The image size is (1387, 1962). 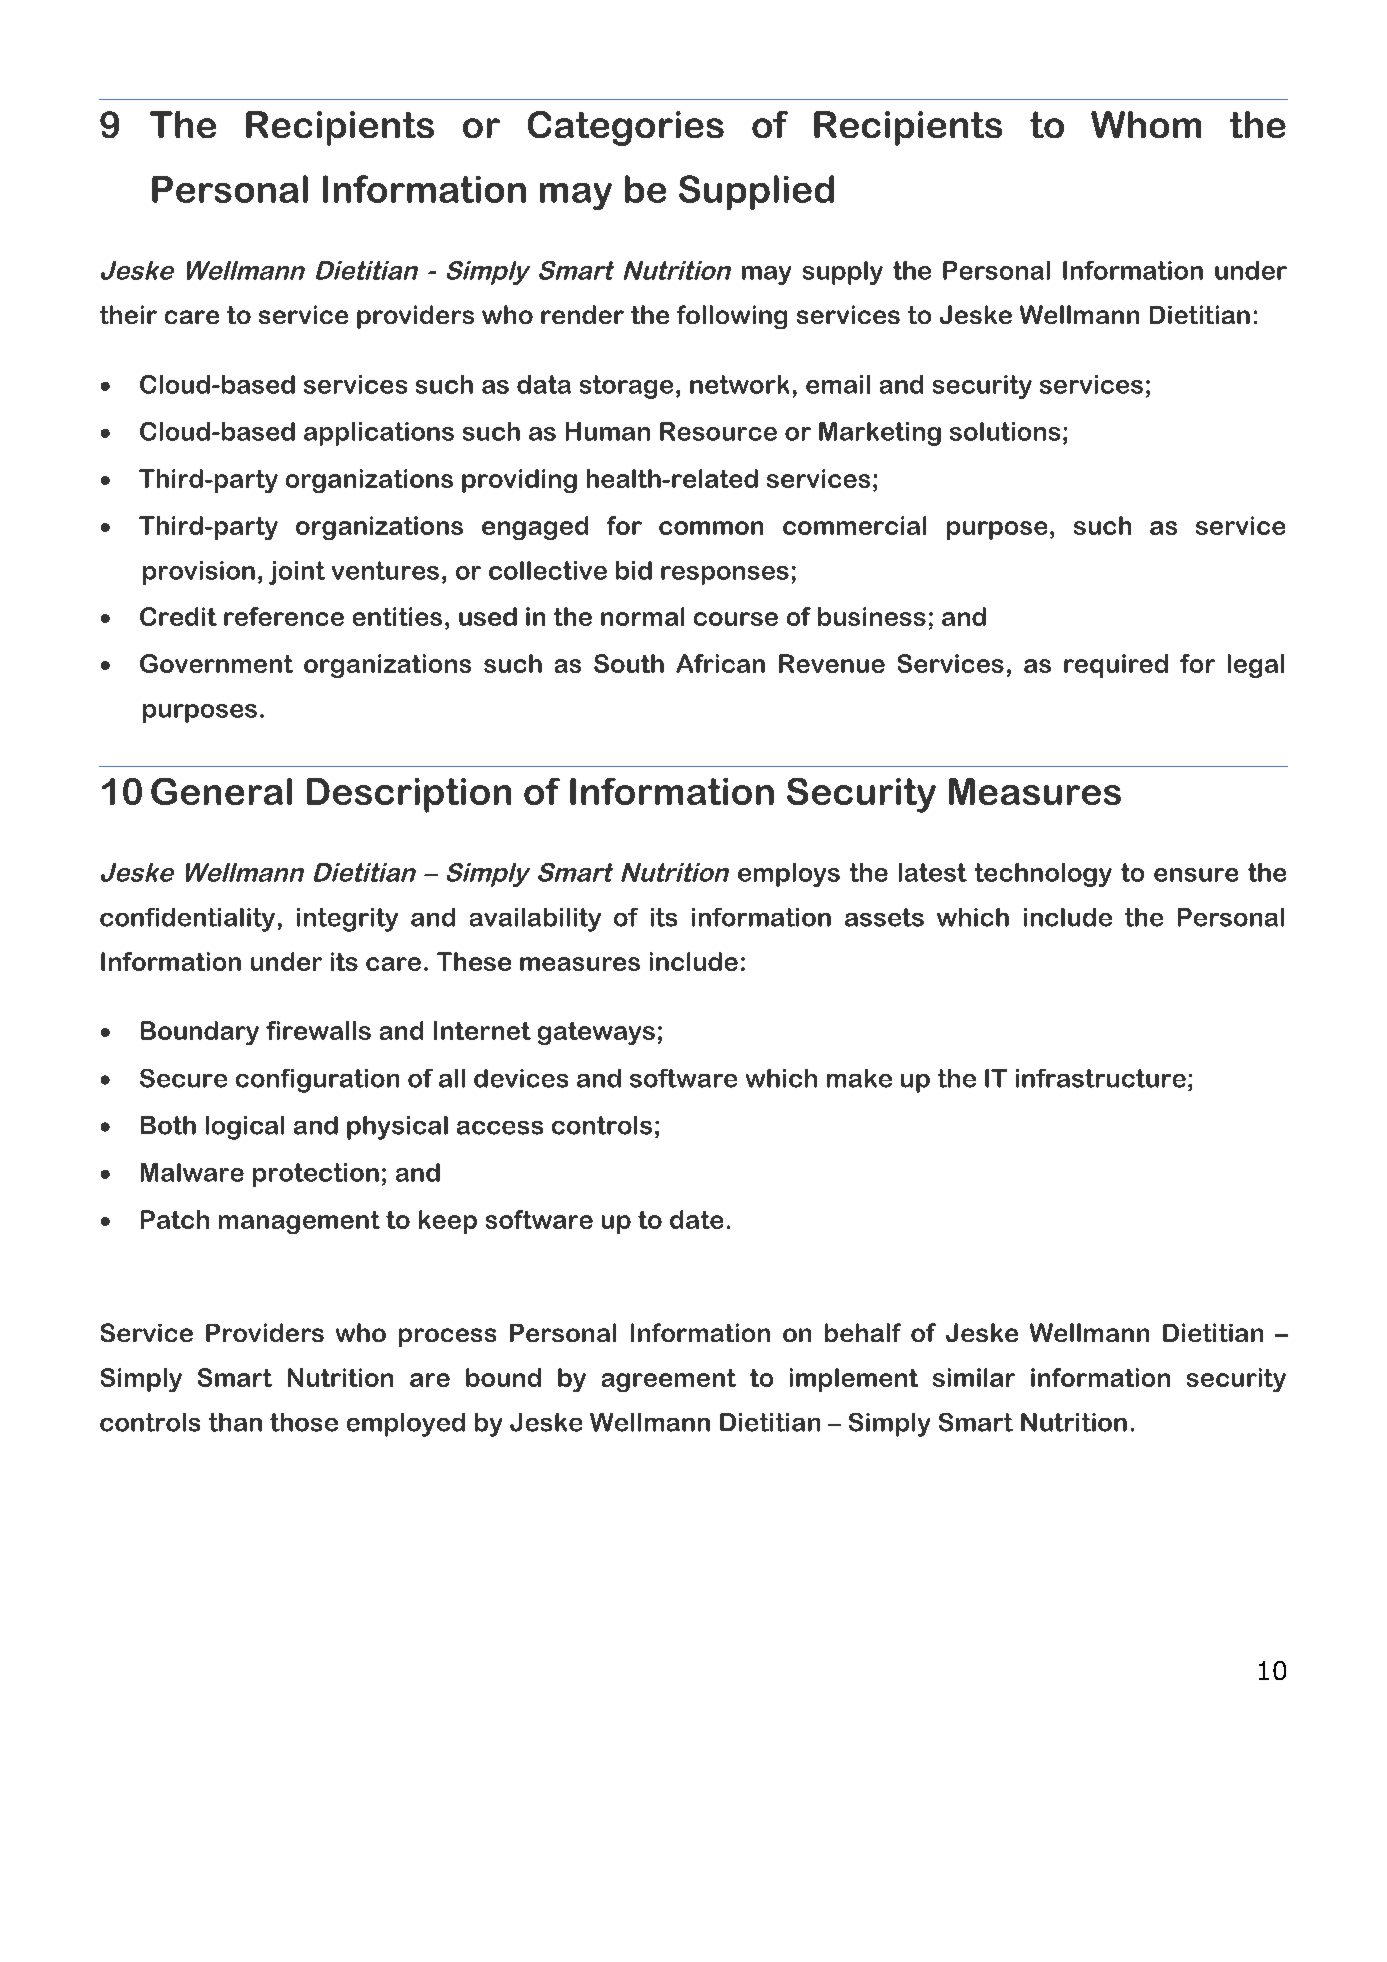 I want to click on similar, so click(x=974, y=1377).
